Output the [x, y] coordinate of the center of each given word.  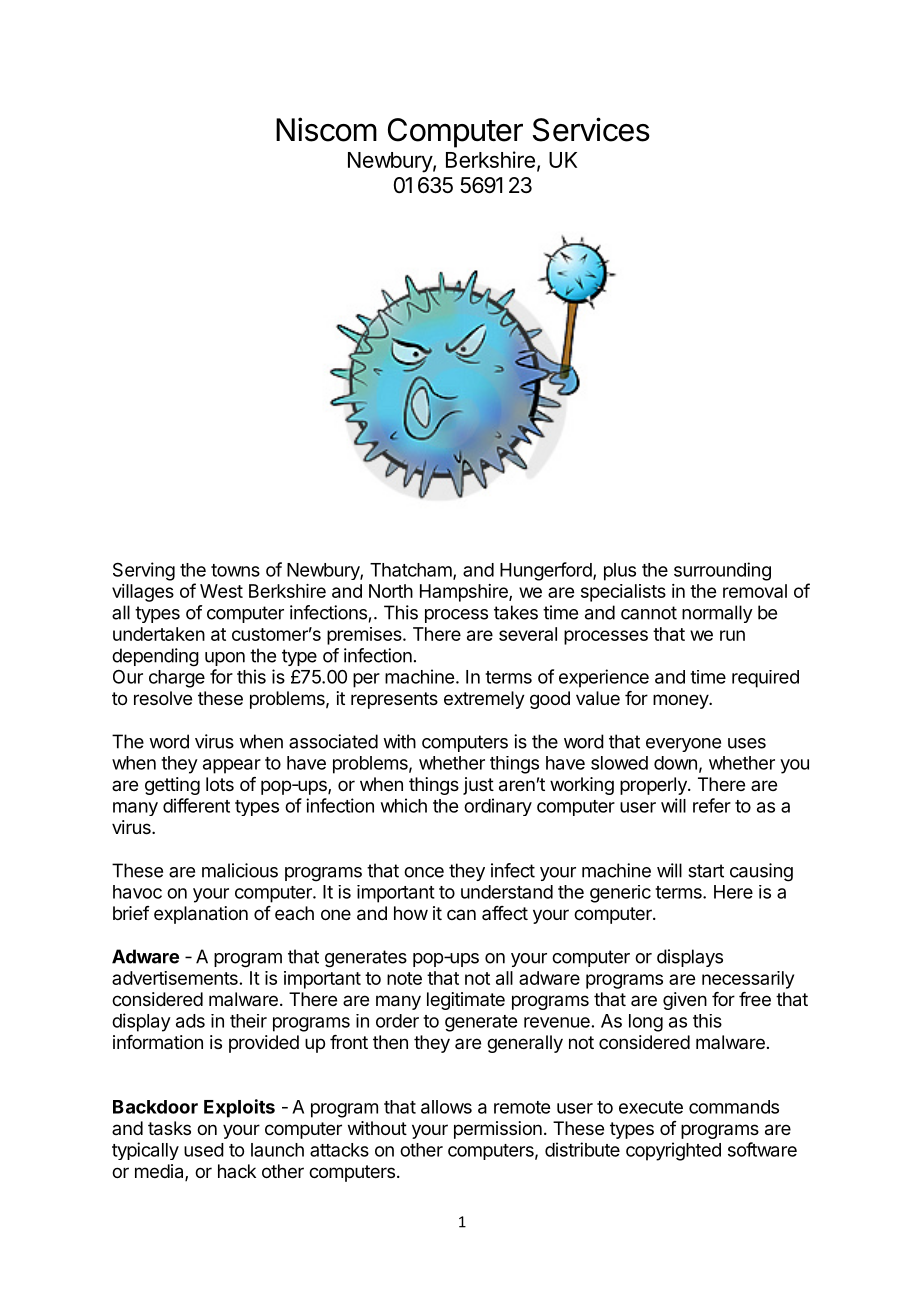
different [196, 805]
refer [712, 805]
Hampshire [465, 593]
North [391, 591]
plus [620, 572]
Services [591, 129]
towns [235, 570]
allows [446, 1107]
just [478, 786]
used [204, 1150]
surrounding [722, 571]
